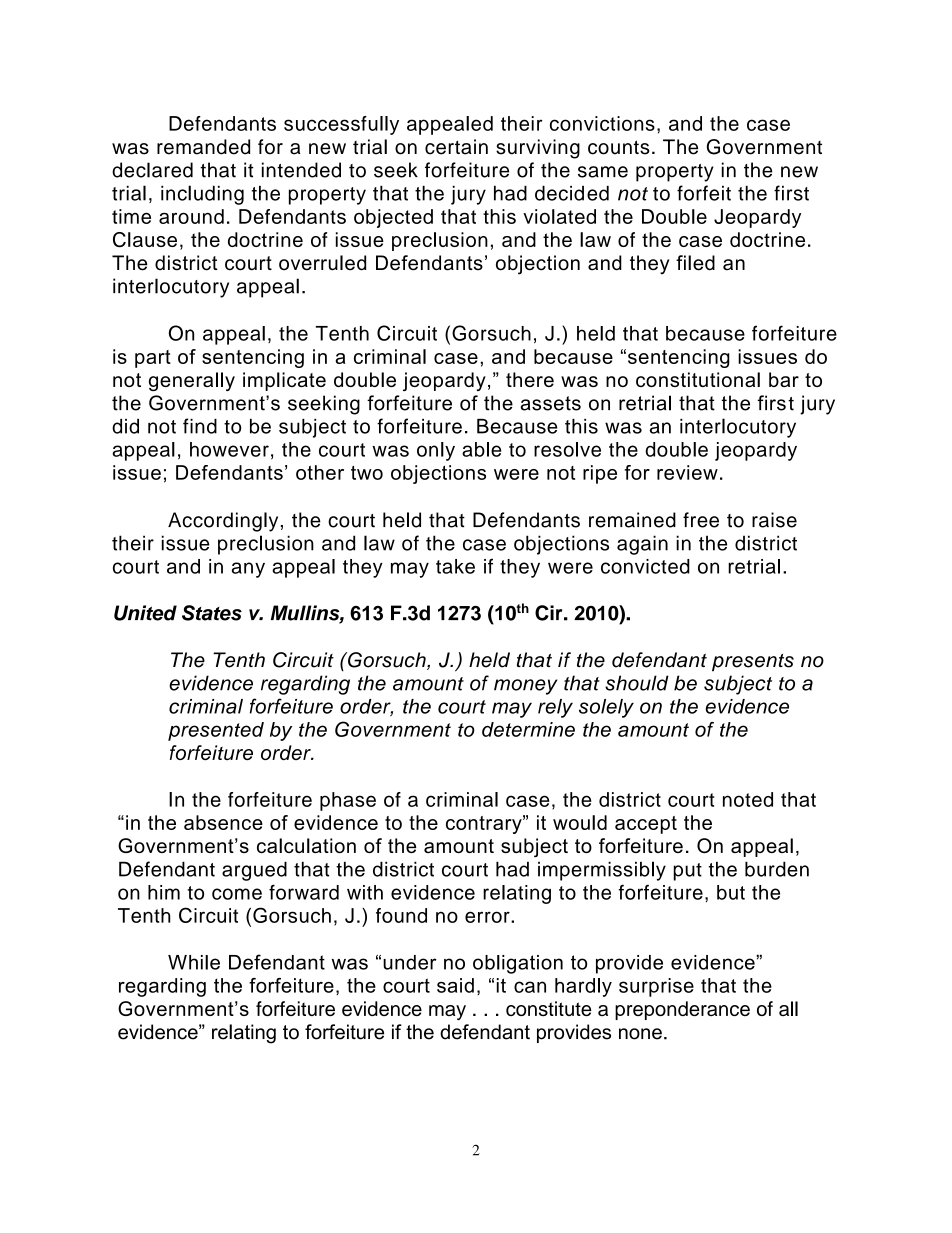 Image resolution: width=952 pixels, height=1233 pixels. Describe the element at coordinates (645, 566) in the screenshot. I see `convicted` at that location.
